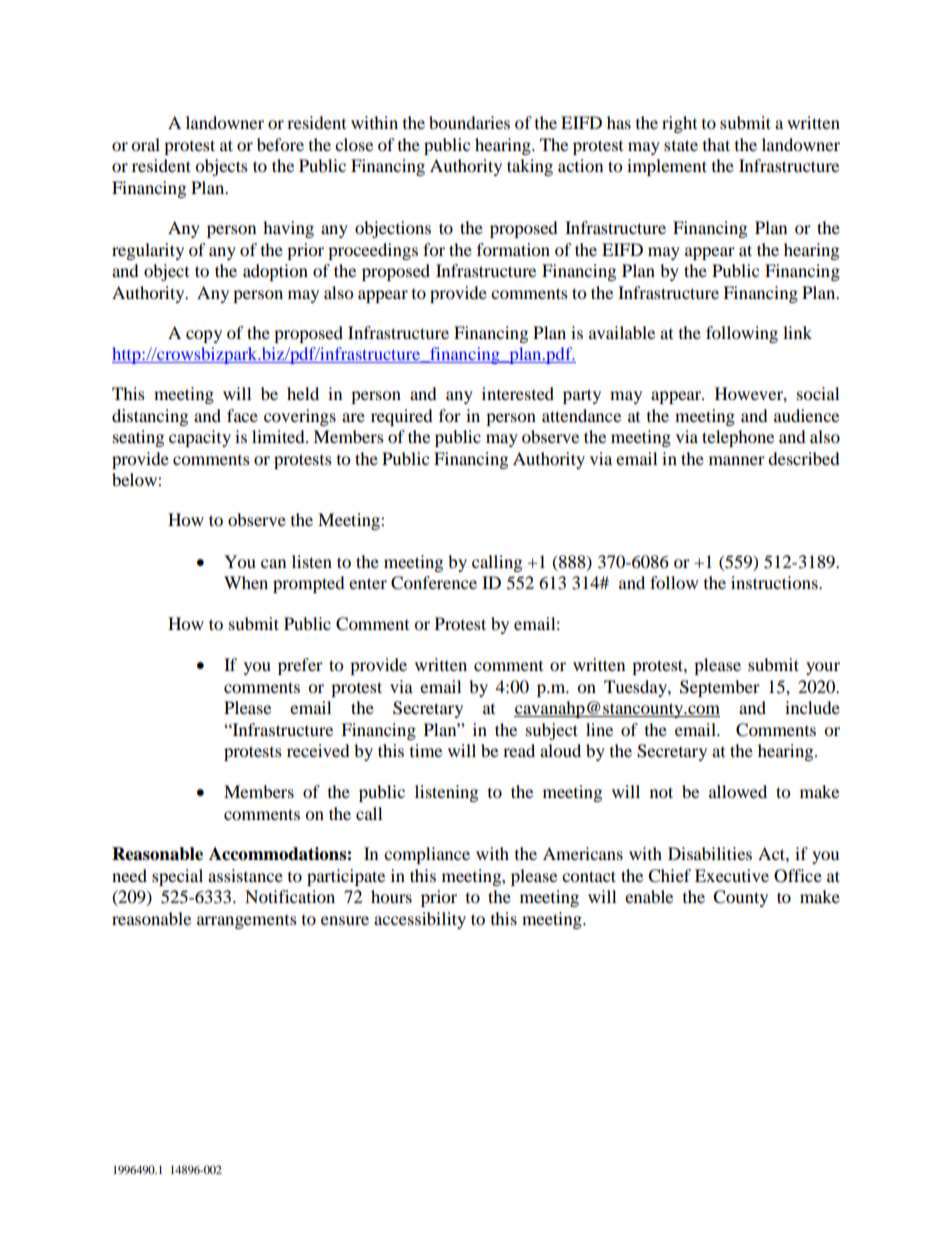  I want to click on manner, so click(737, 460).
